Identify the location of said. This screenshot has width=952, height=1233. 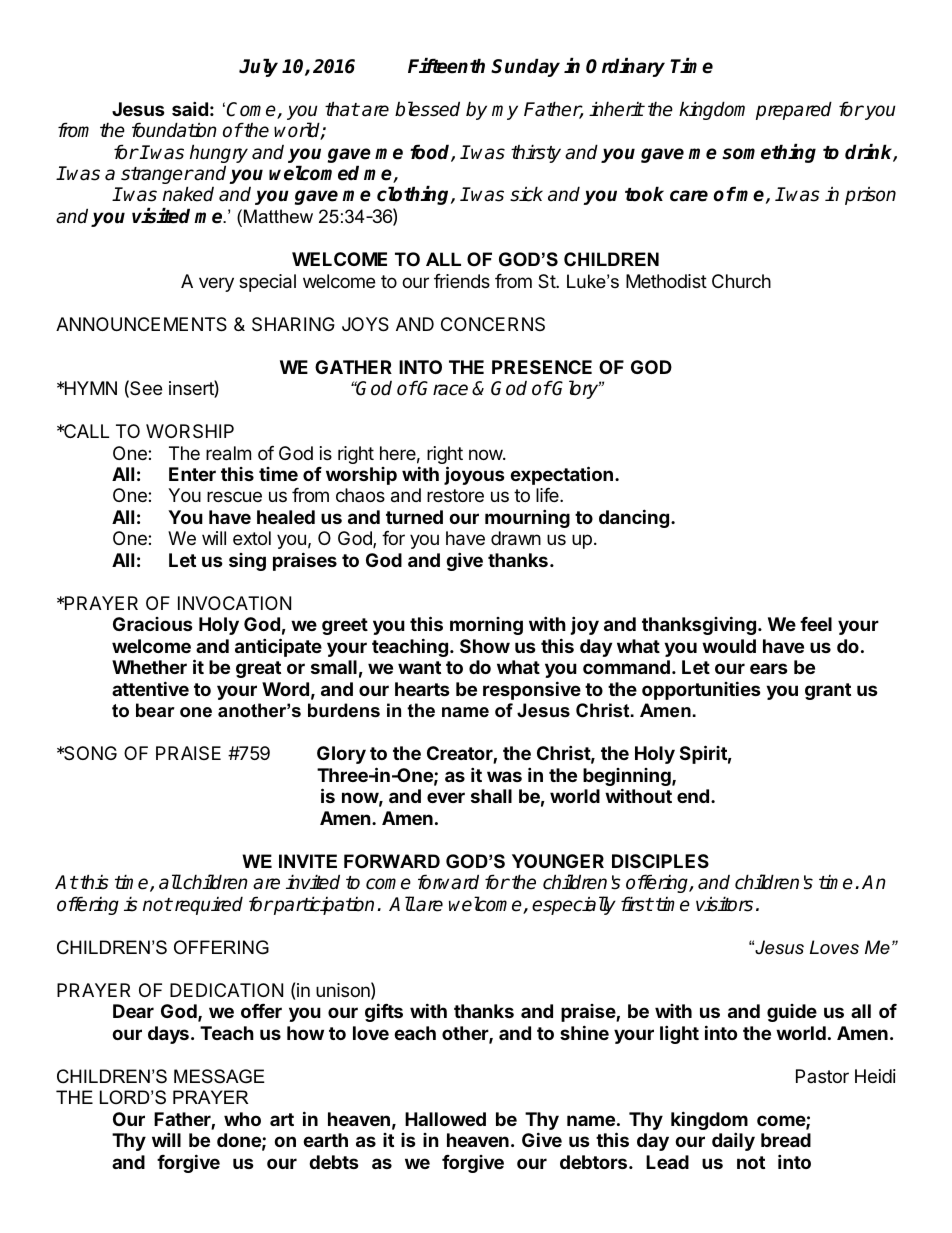
(190, 108).
